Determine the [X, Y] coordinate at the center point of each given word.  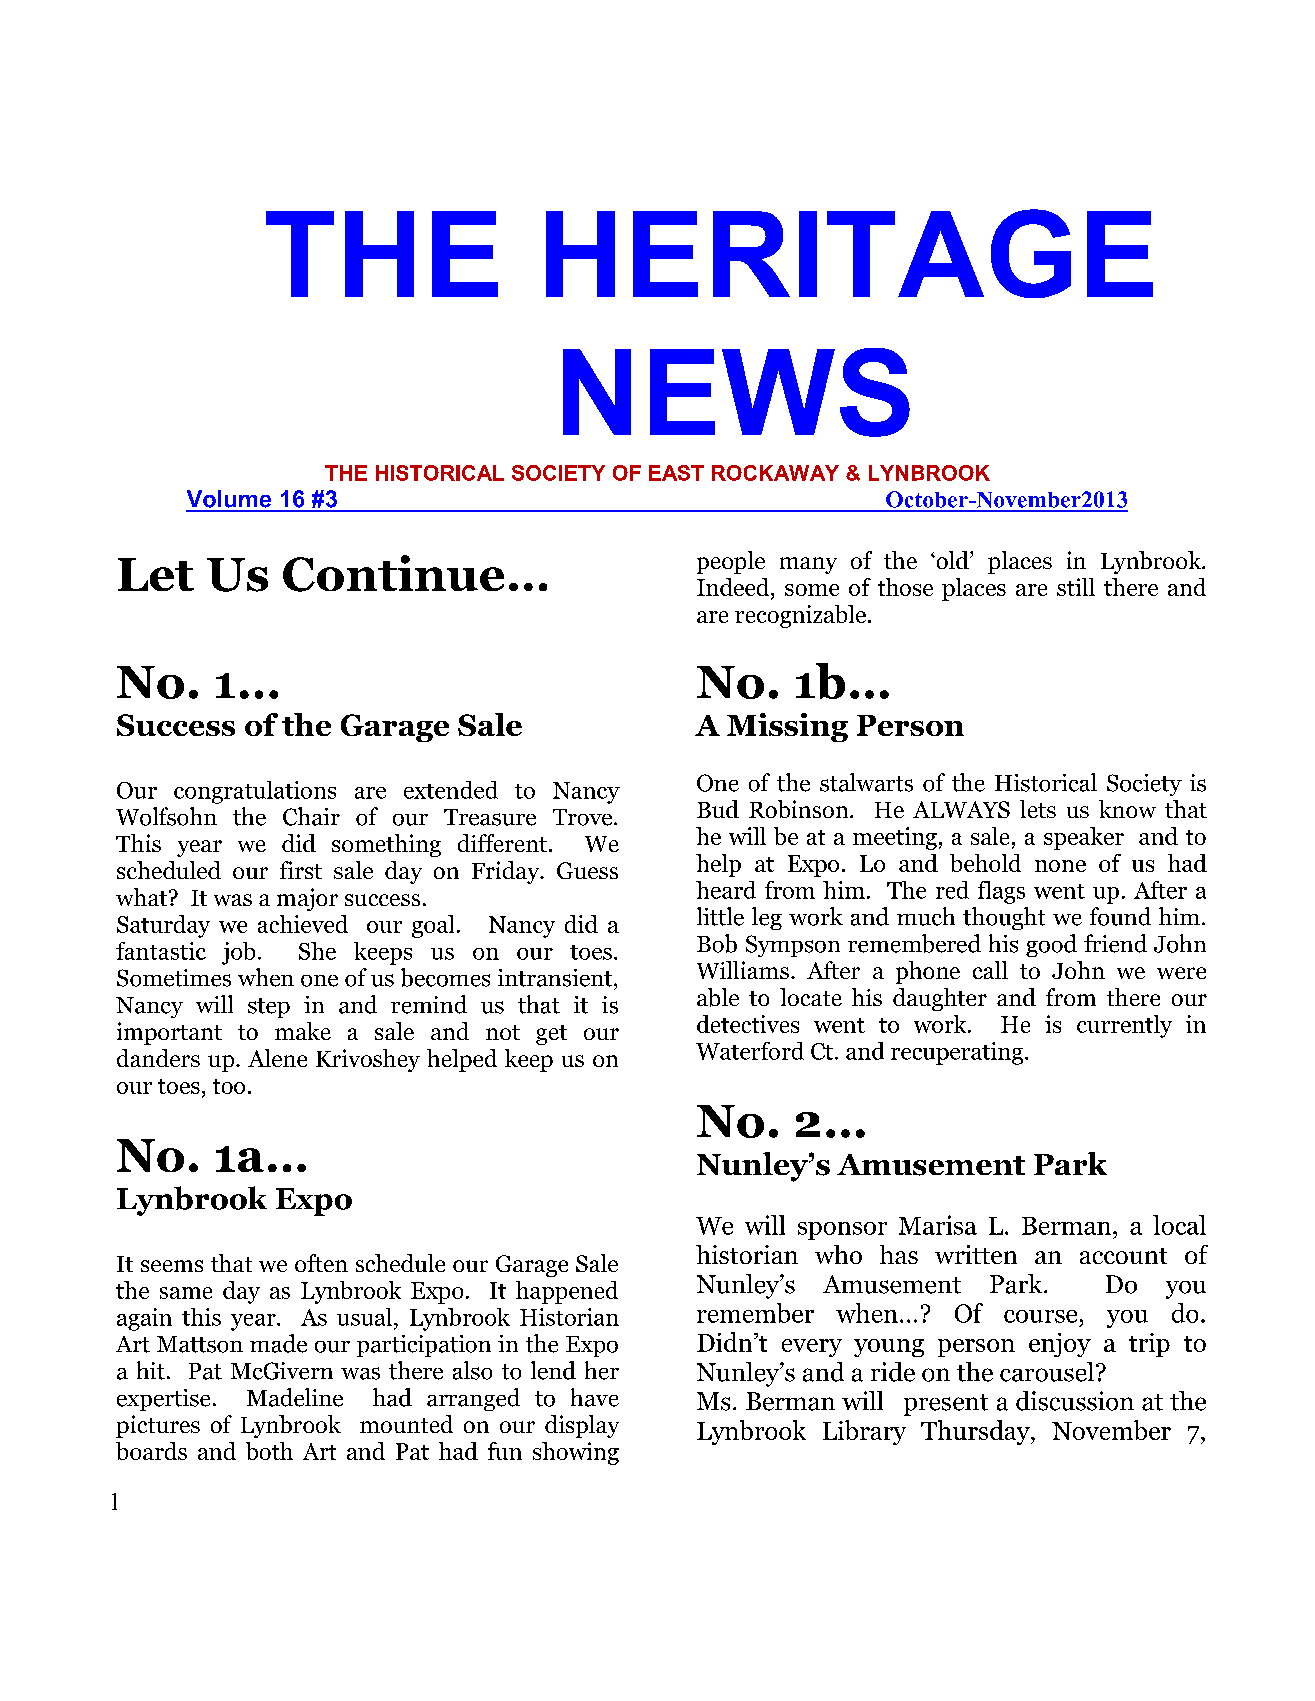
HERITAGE [849, 253]
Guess [587, 870]
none [1060, 866]
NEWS [736, 392]
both [269, 1451]
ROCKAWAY [775, 473]
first [301, 870]
